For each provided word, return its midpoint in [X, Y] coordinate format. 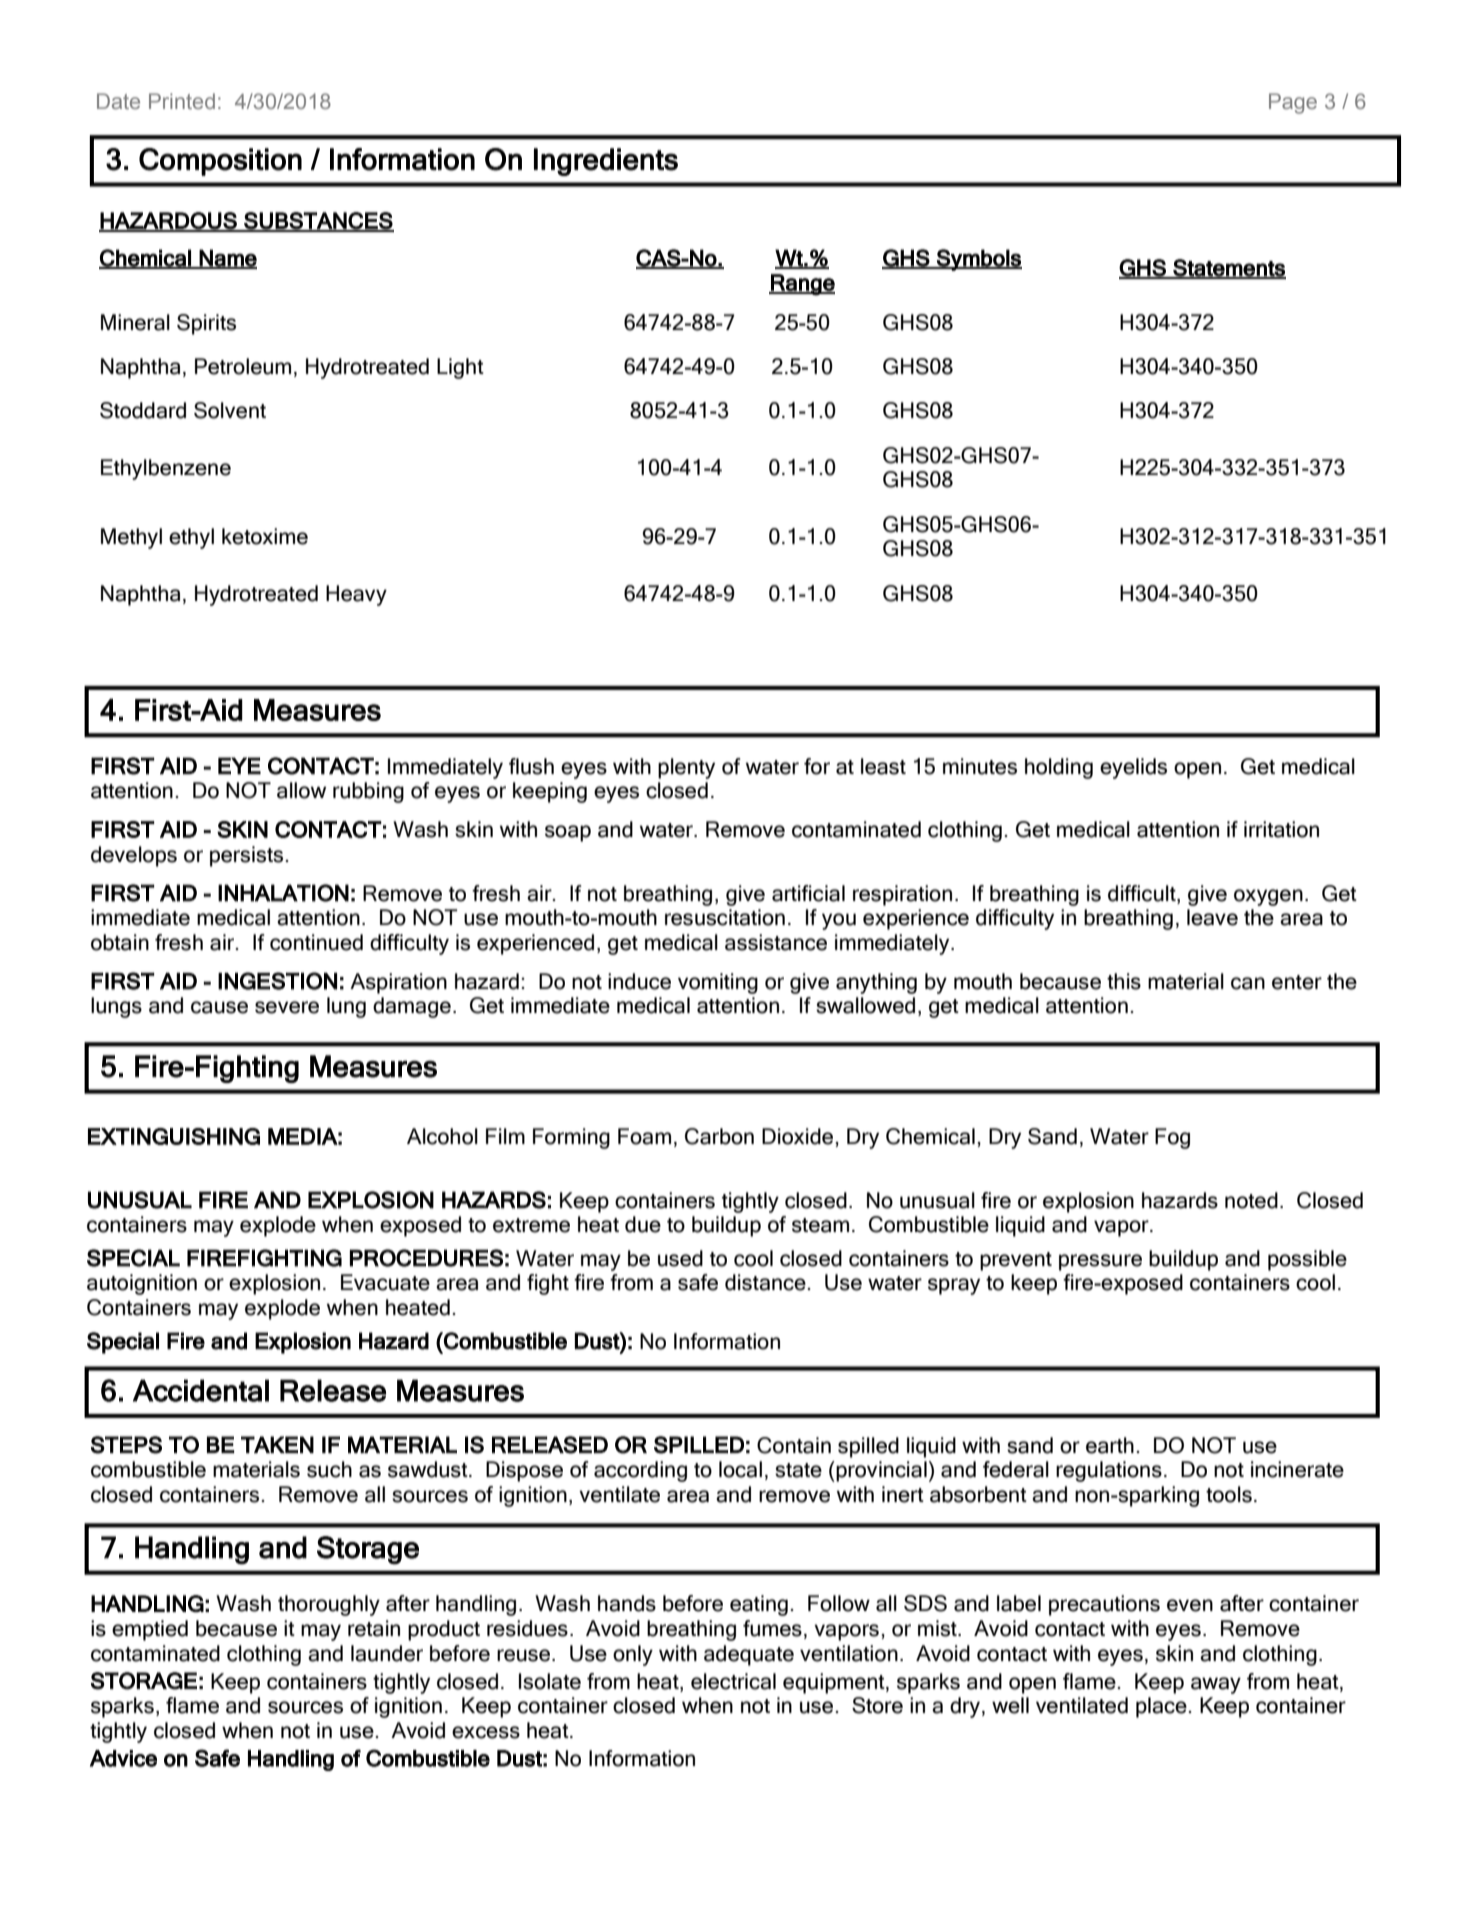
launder [387, 1653]
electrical [733, 1681]
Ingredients [606, 162]
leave [1212, 917]
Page [1293, 103]
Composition [220, 162]
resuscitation [725, 917]
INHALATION [283, 893]
